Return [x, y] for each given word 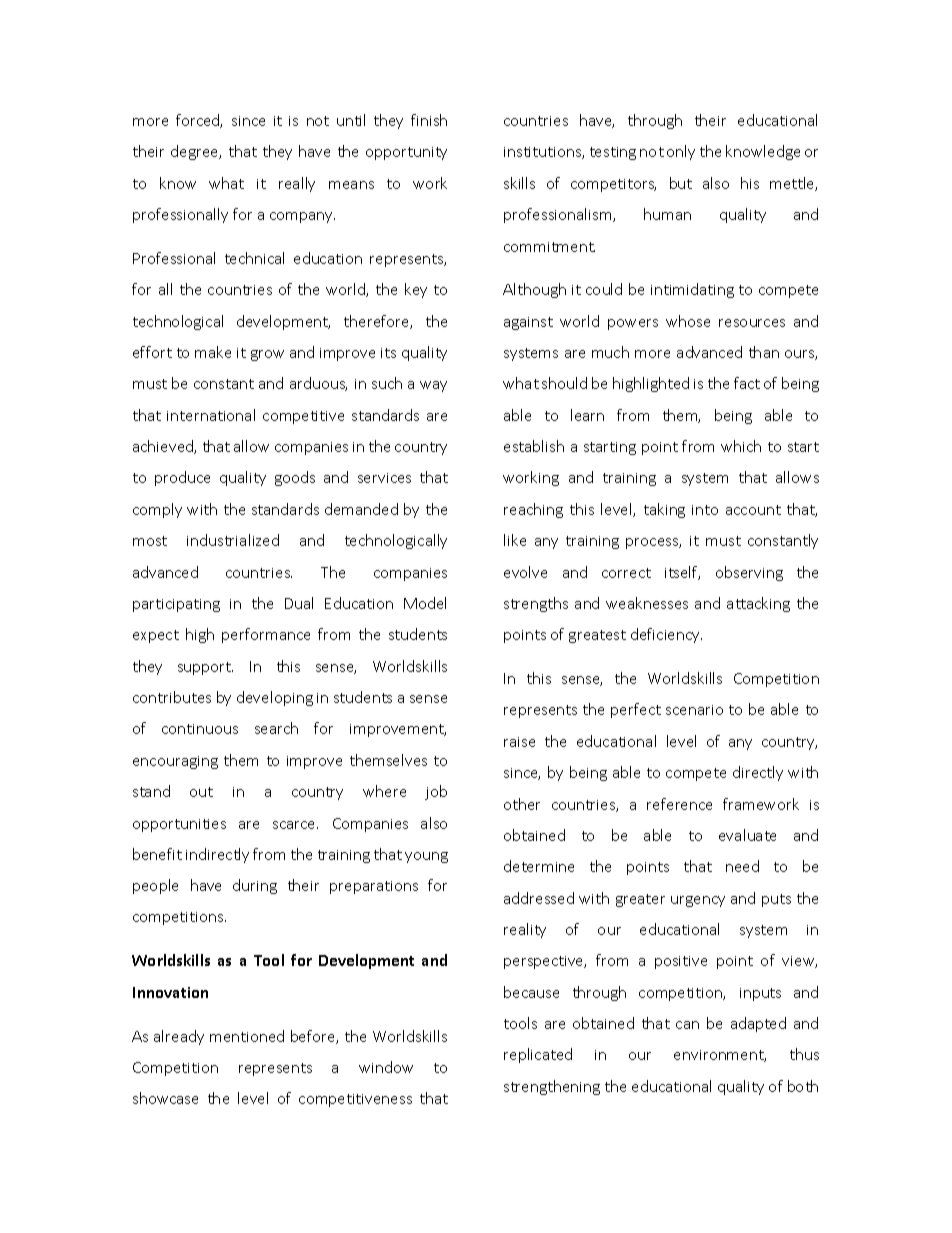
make [213, 352]
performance [266, 635]
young [426, 857]
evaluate [747, 835]
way [433, 386]
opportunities [179, 825]
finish [429, 120]
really [297, 184]
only [681, 152]
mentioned [247, 1036]
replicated [538, 1055]
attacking [758, 604]
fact [747, 383]
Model [425, 603]
